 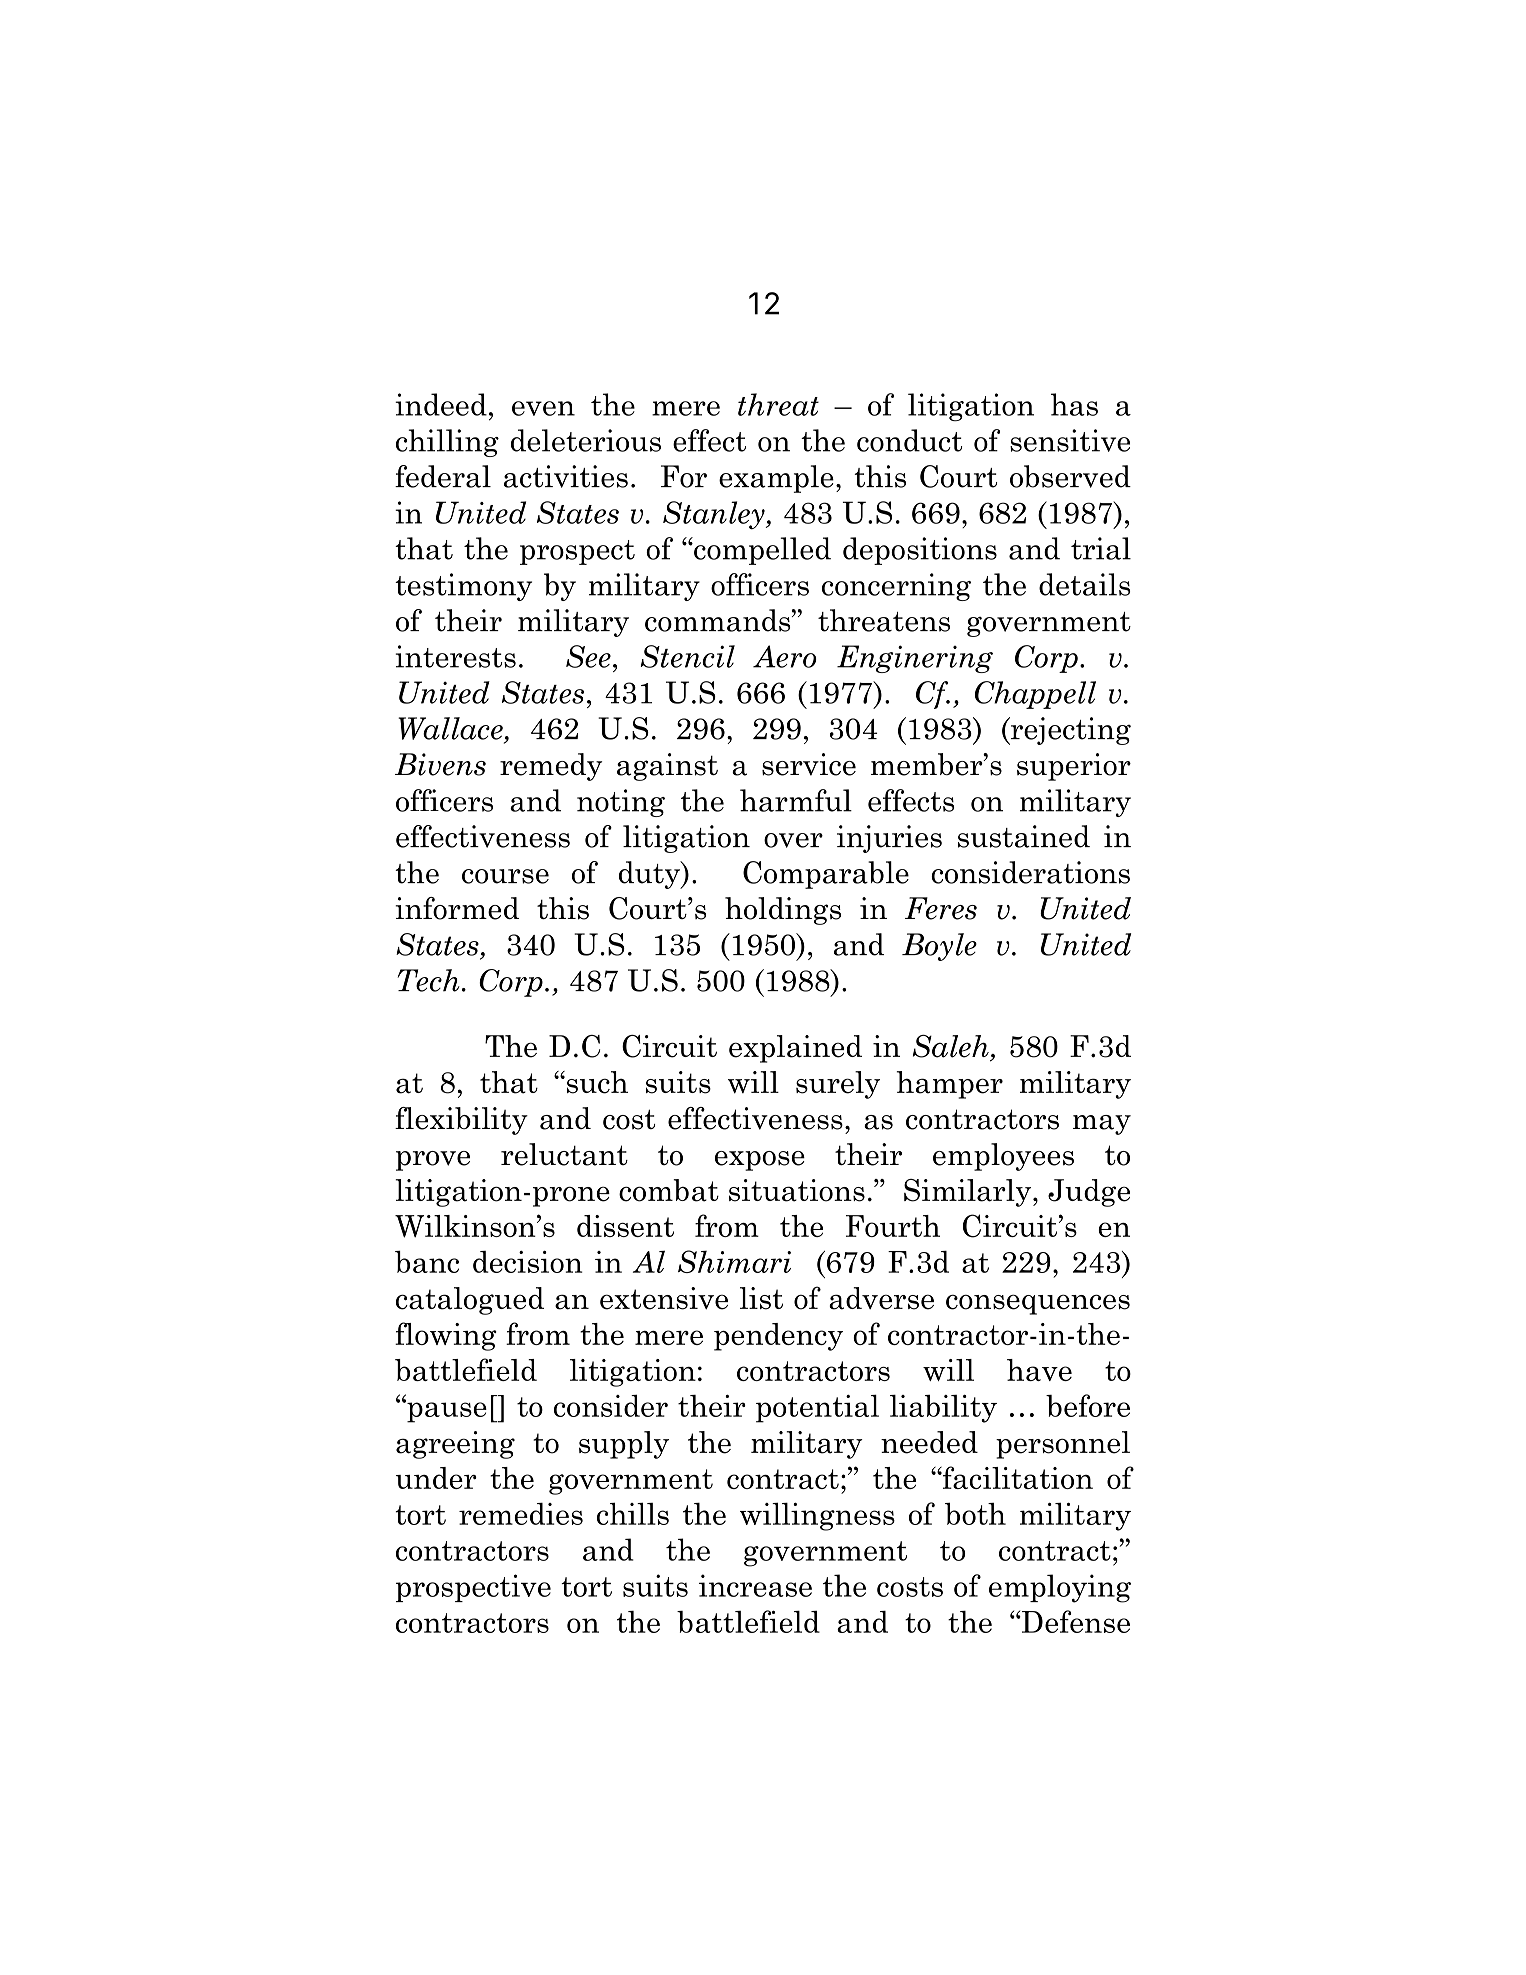 What do you see at coordinates (521, 1514) in the document?
I see `remedies` at bounding box center [521, 1514].
